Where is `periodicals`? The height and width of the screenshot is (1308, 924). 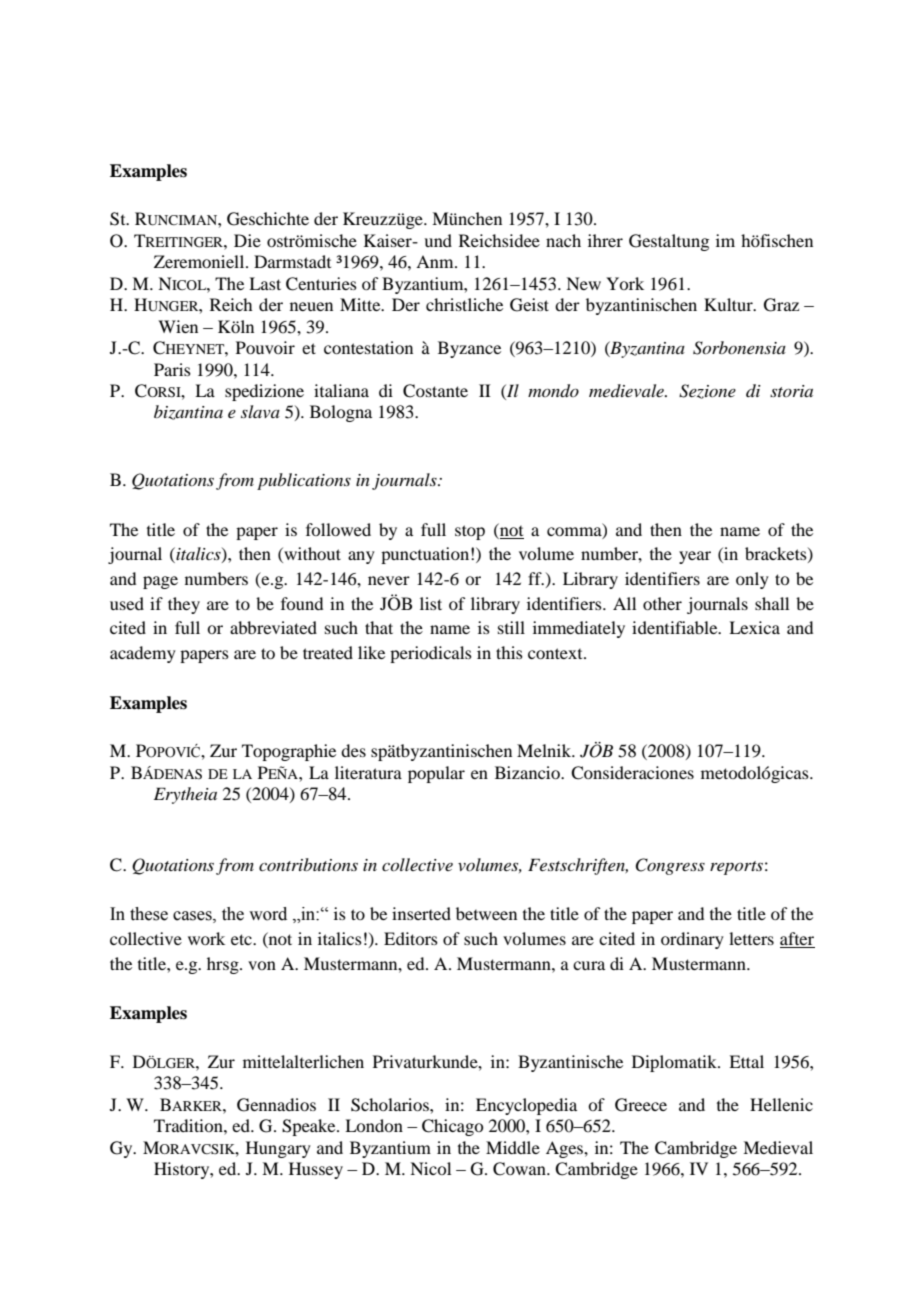
periodicals is located at coordinates (431, 654).
